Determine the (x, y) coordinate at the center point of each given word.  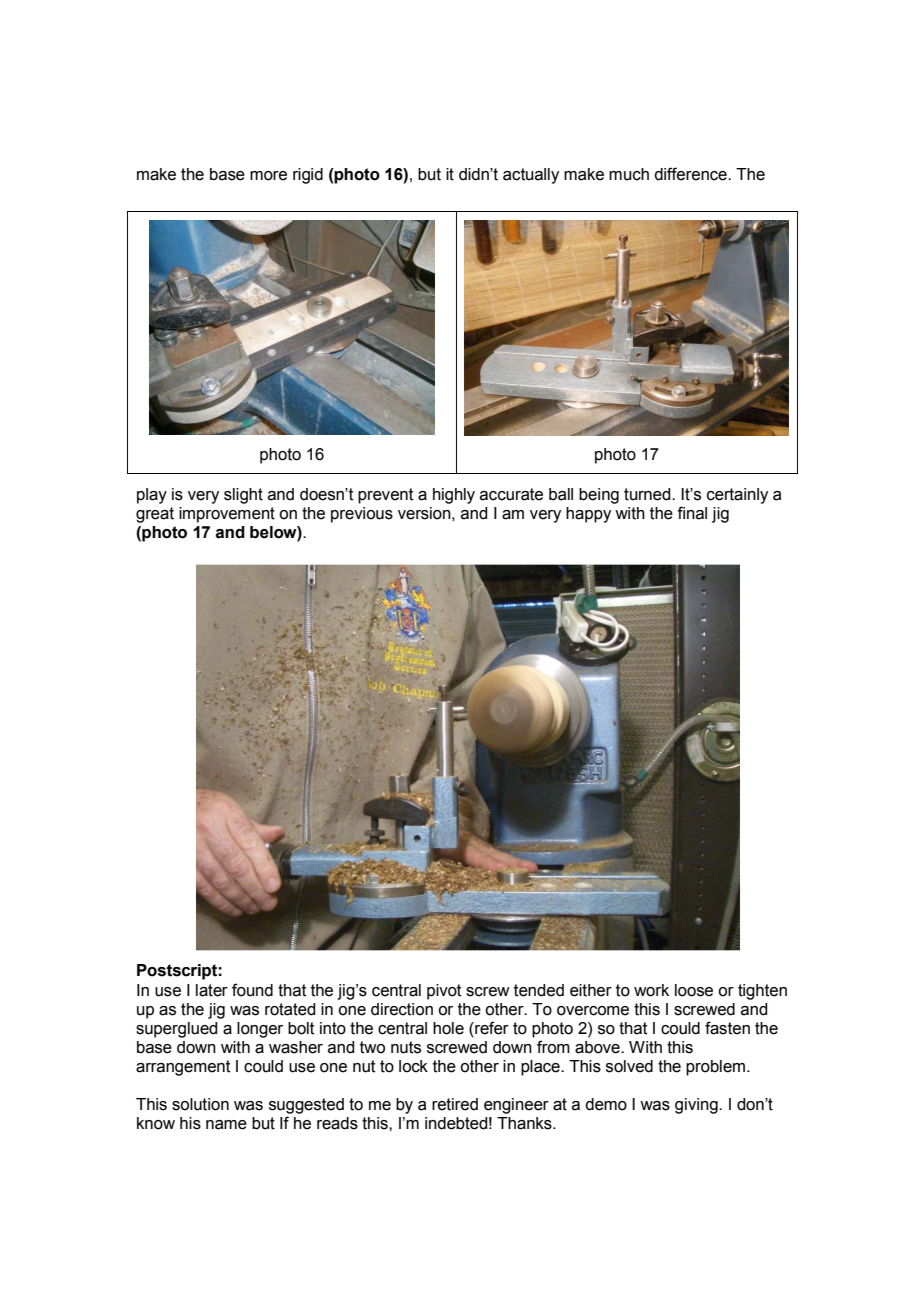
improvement (227, 515)
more (268, 176)
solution (200, 1104)
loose (694, 990)
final (692, 513)
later (212, 990)
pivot (444, 992)
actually (531, 176)
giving (697, 1106)
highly (454, 496)
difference (691, 174)
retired (455, 1104)
